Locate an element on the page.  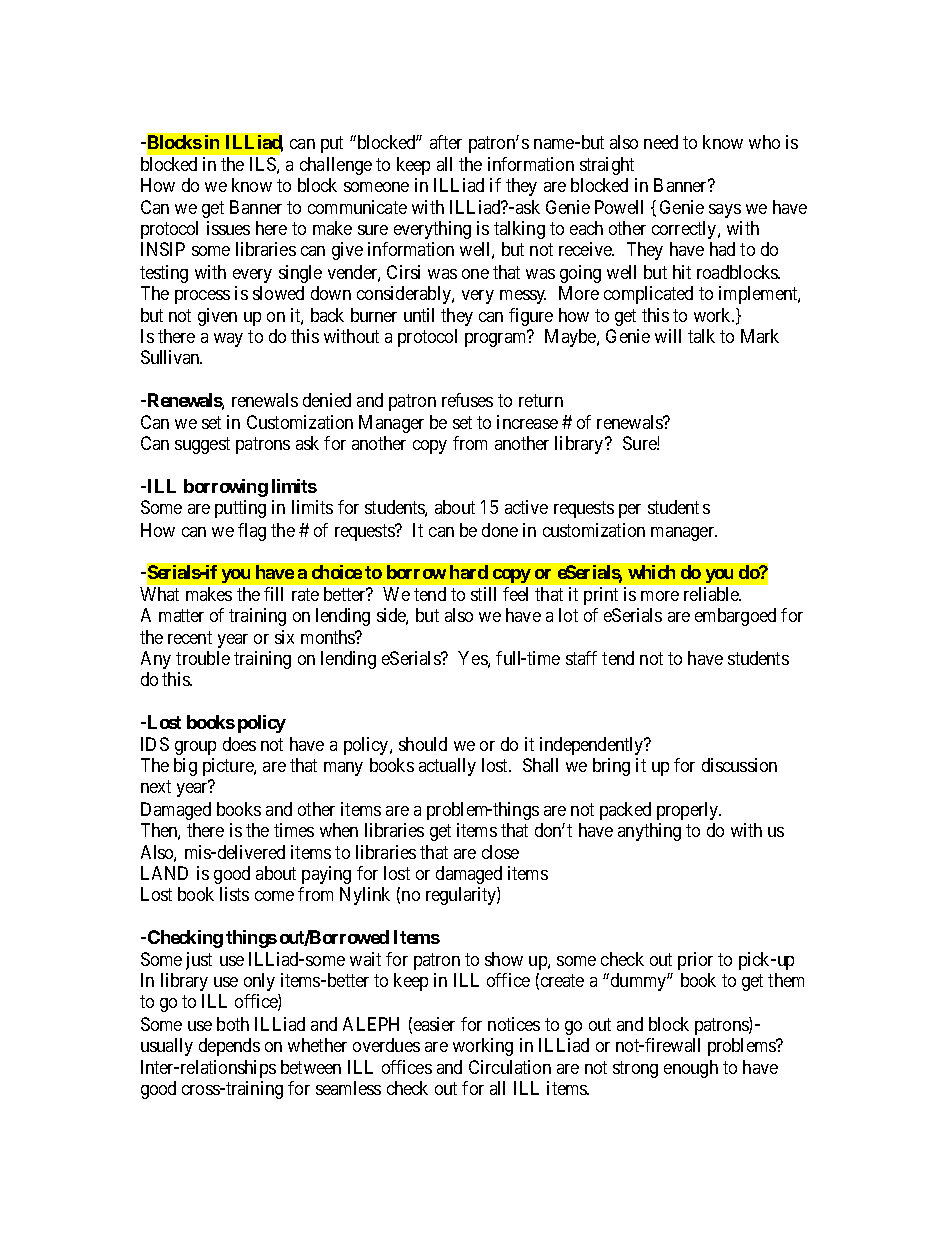
after is located at coordinates (446, 142).
